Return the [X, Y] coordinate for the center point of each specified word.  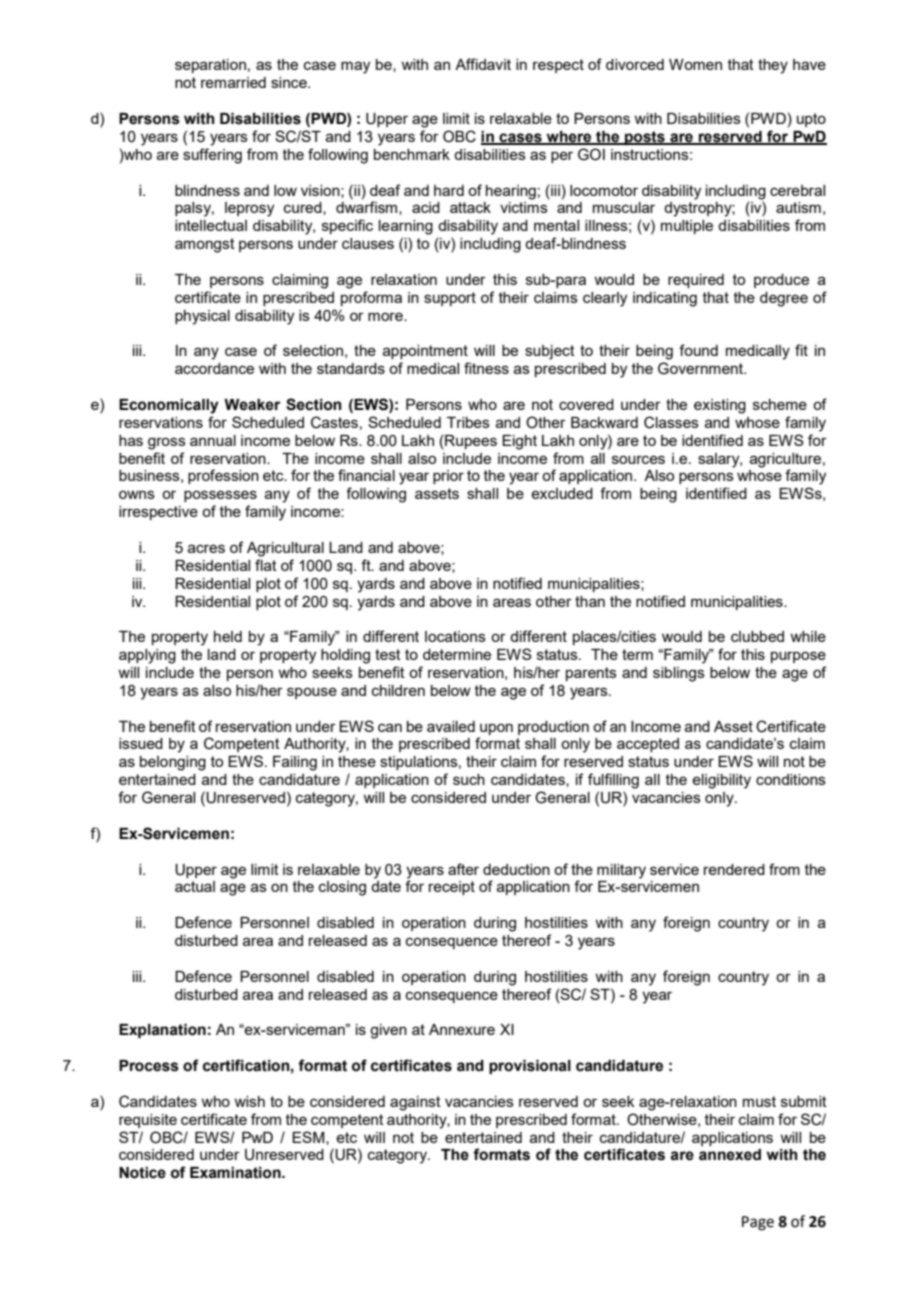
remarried [233, 82]
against [415, 1103]
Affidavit [483, 64]
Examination [236, 1173]
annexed [730, 1155]
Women [695, 64]
